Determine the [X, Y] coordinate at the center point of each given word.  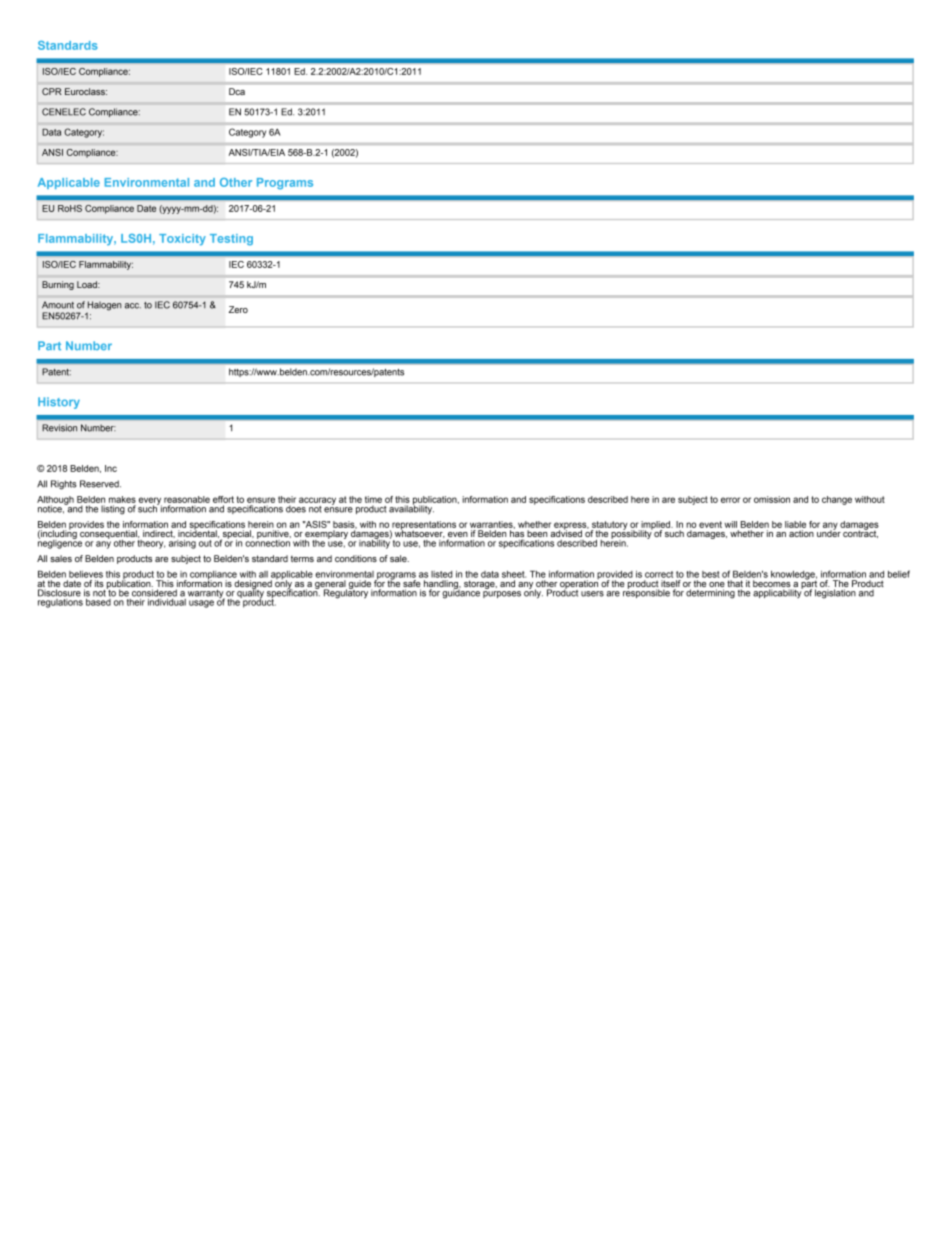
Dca [237, 91]
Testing [231, 240]
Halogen [104, 307]
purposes [502, 594]
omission [772, 499]
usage [201, 604]
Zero [238, 309]
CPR [52, 91]
